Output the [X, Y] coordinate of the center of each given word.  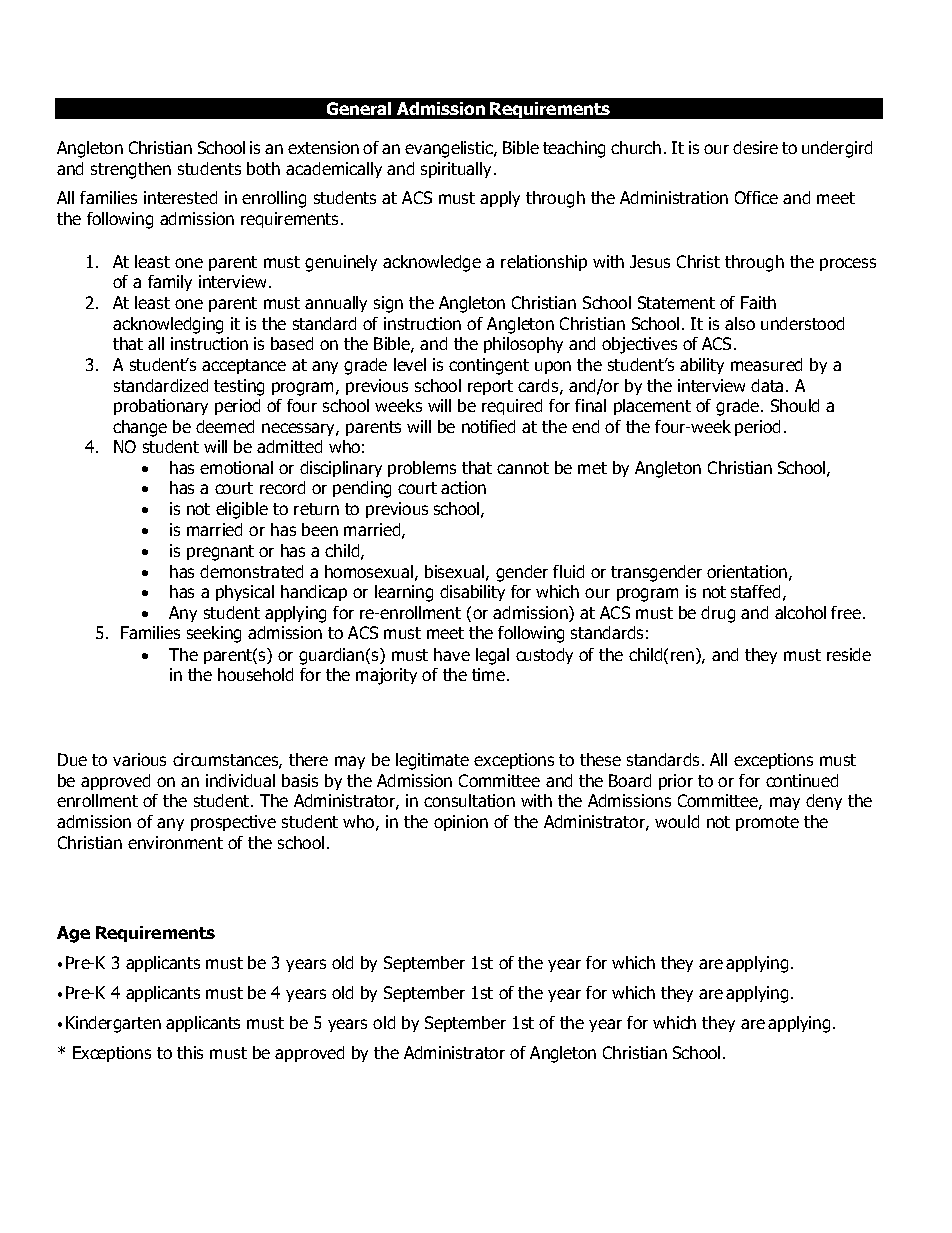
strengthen [131, 170]
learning [404, 593]
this [190, 1052]
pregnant [220, 553]
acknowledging [168, 325]
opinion [461, 823]
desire [755, 147]
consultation [469, 800]
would [677, 821]
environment [175, 842]
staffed [755, 591]
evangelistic [450, 149]
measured [766, 364]
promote [767, 823]
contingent [489, 366]
